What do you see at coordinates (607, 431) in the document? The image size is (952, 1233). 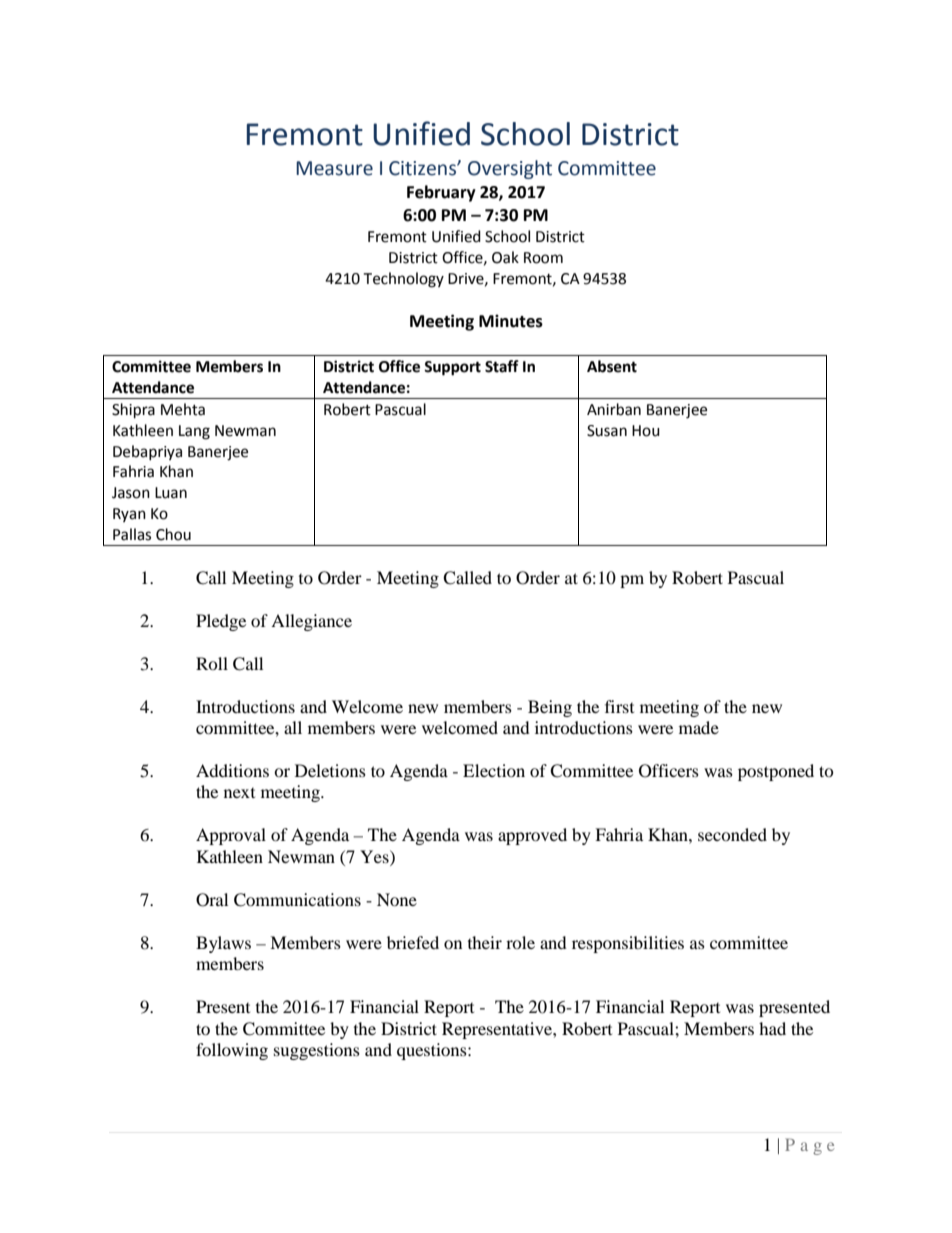 I see `Susan` at bounding box center [607, 431].
